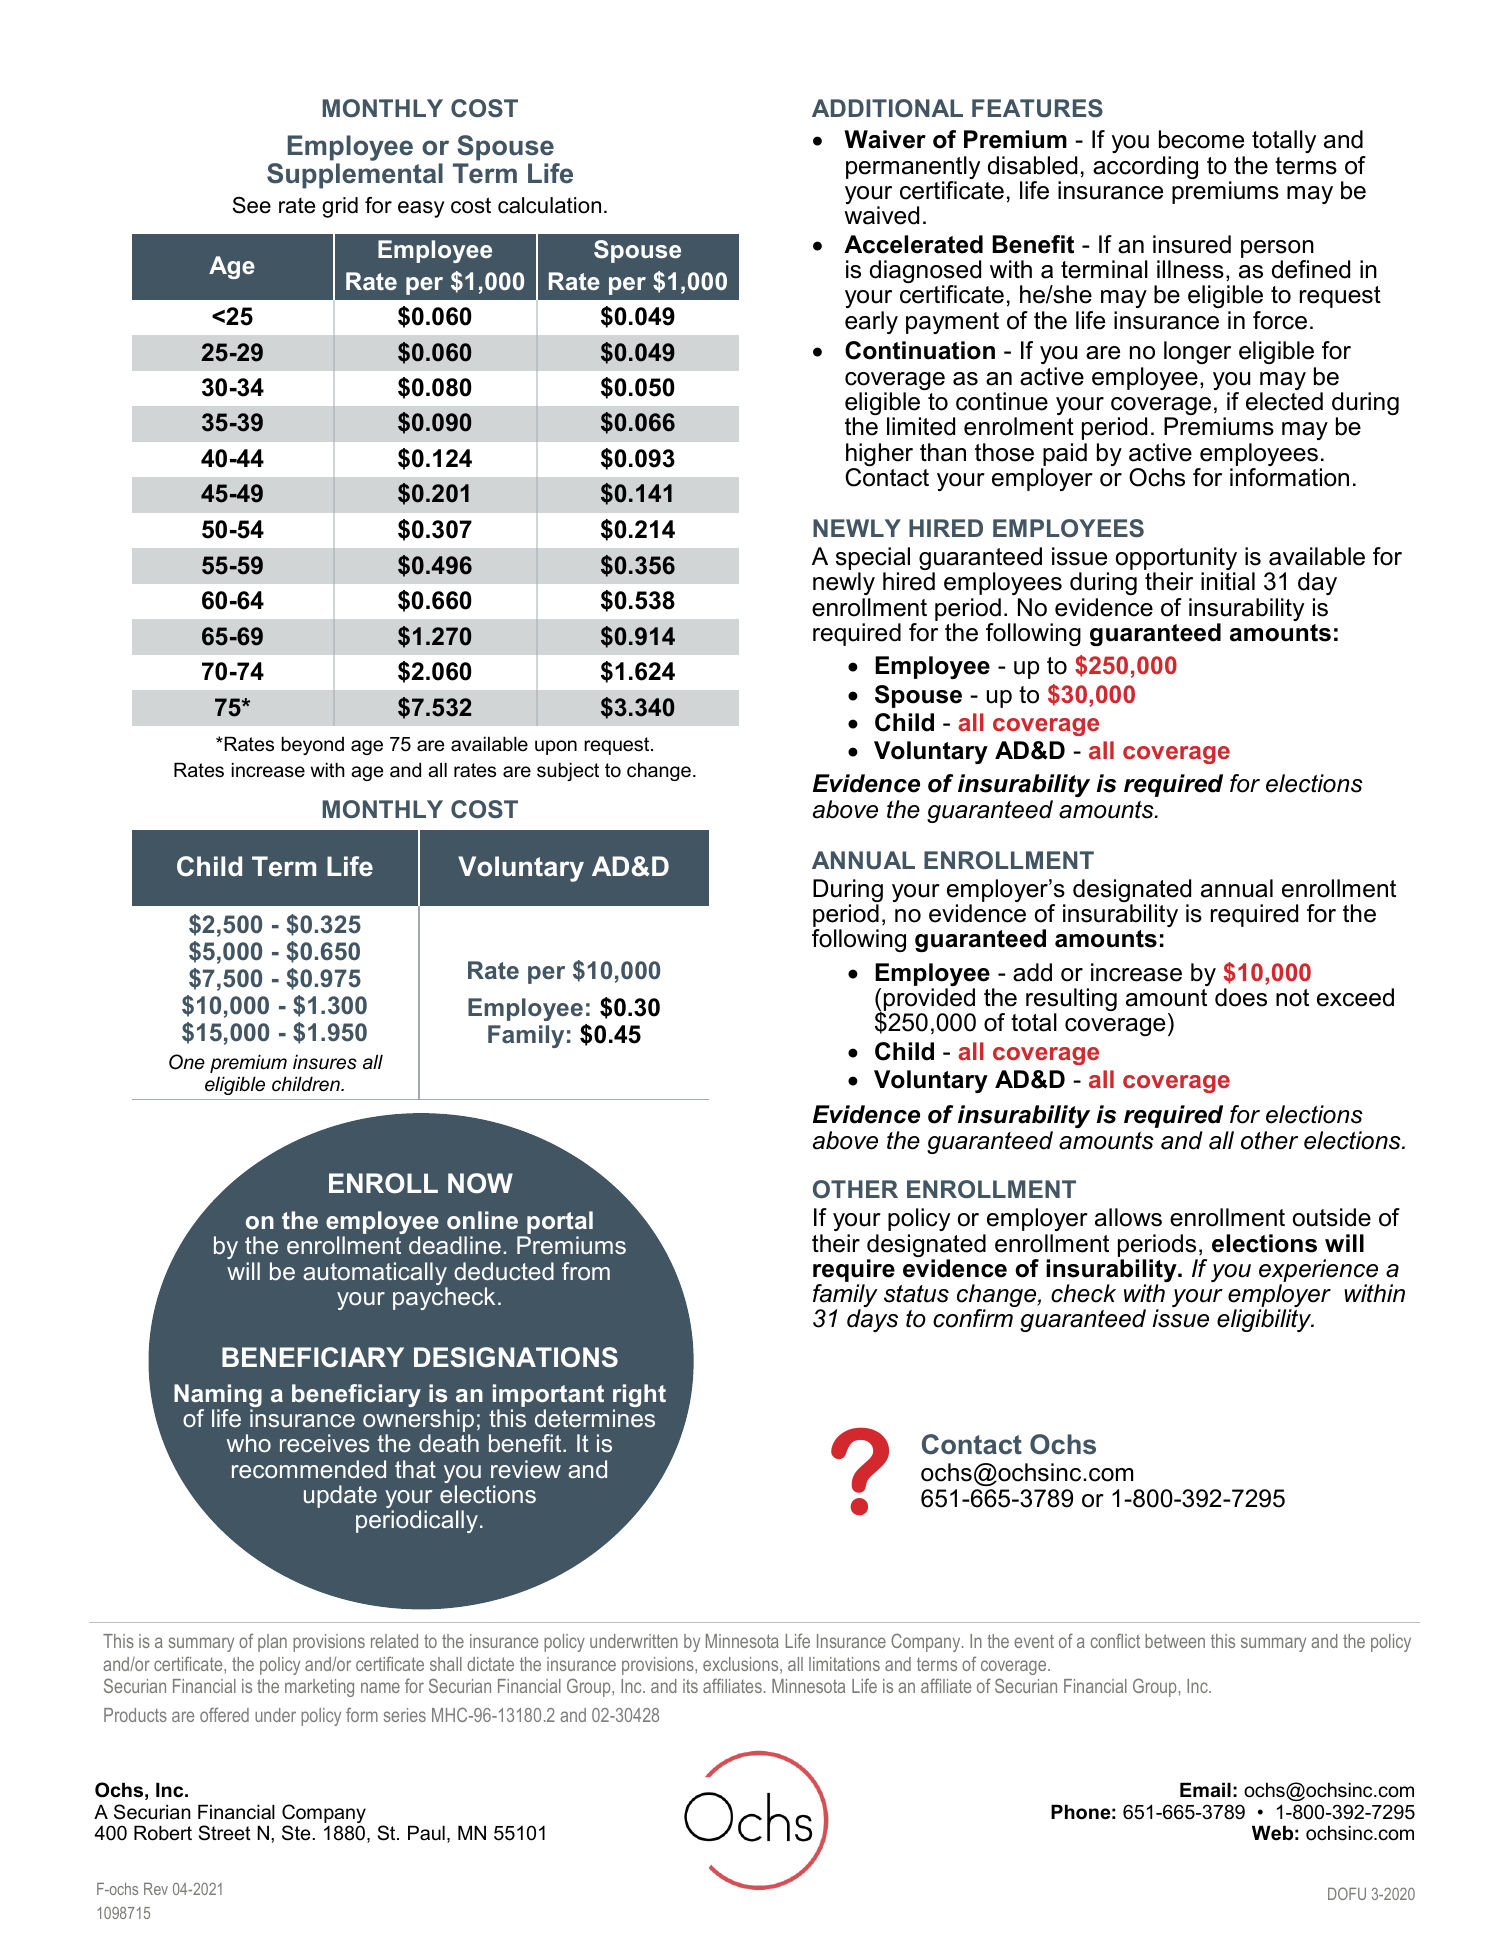  What do you see at coordinates (325, 1062) in the document?
I see `insures` at bounding box center [325, 1062].
